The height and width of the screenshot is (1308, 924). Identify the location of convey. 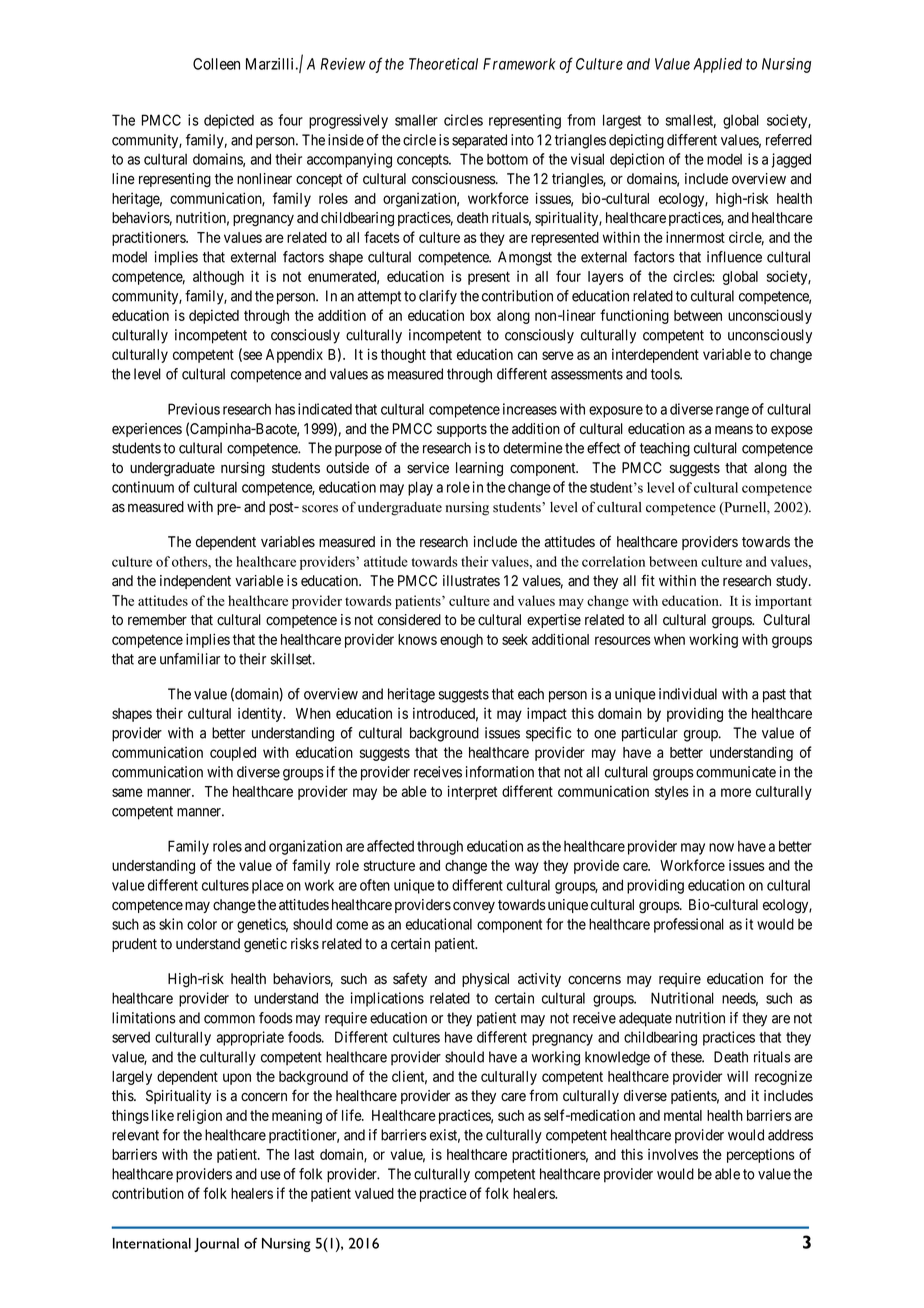
(474, 907).
